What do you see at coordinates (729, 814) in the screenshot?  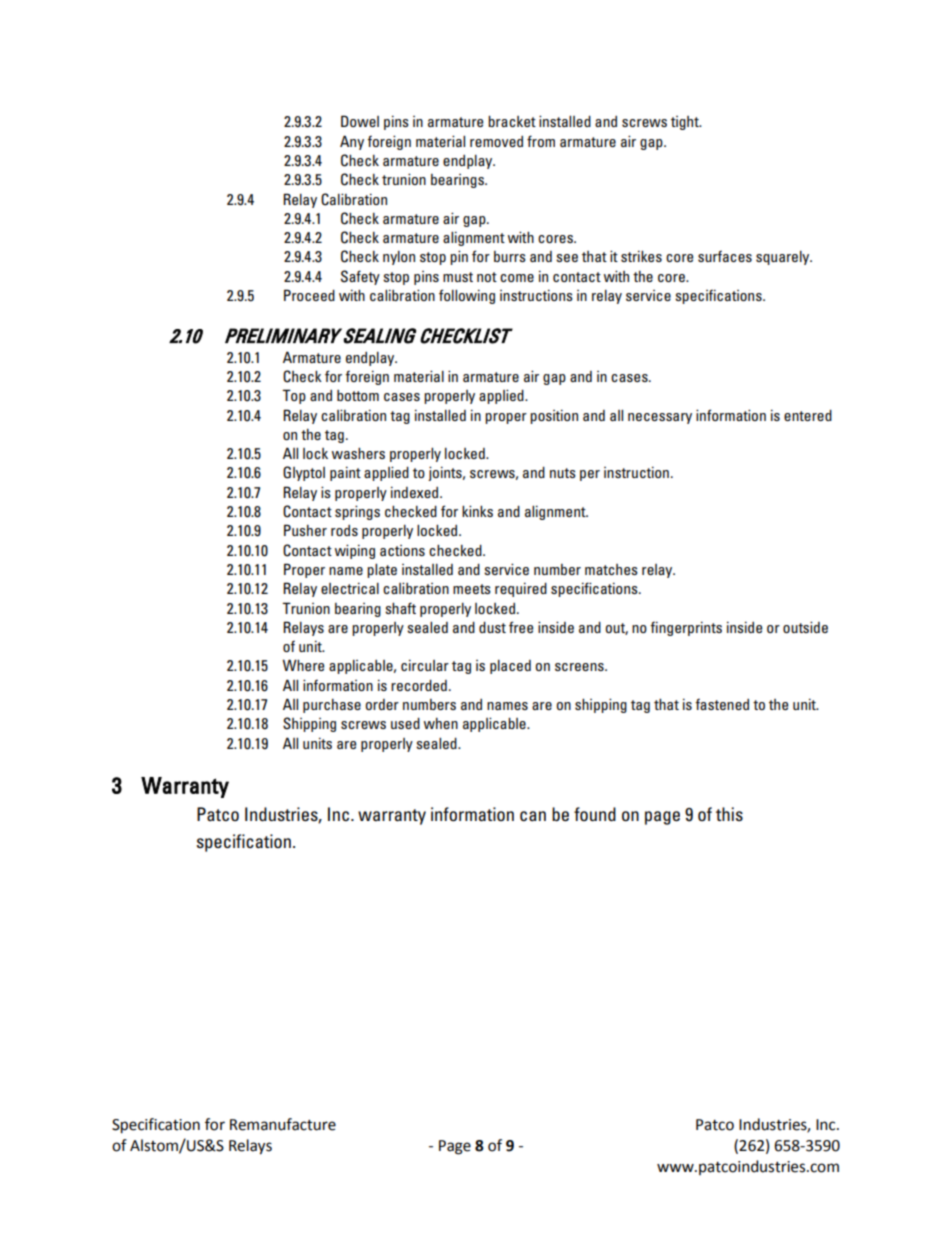 I see `this` at bounding box center [729, 814].
